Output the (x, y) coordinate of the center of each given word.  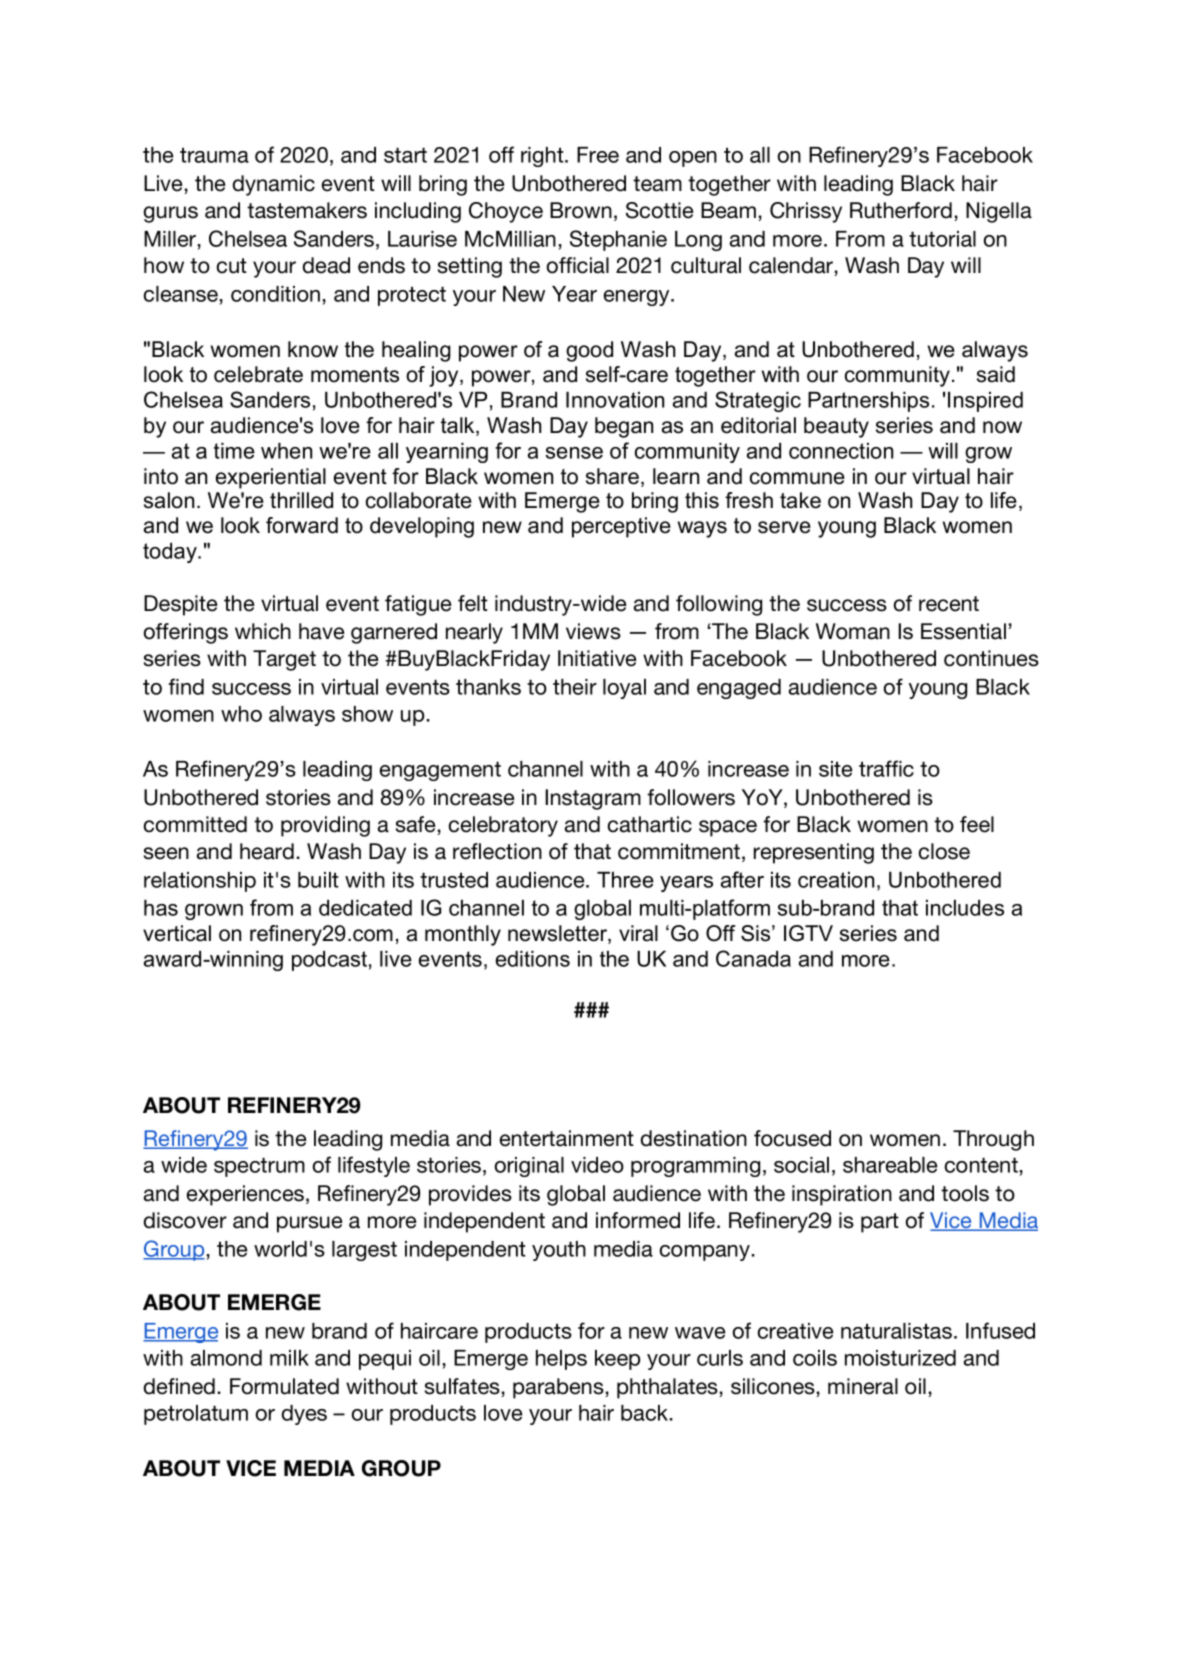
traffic (886, 768)
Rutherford (901, 210)
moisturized (900, 1358)
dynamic (274, 185)
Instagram (593, 799)
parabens (558, 1388)
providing (325, 826)
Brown (581, 210)
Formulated (284, 1386)
